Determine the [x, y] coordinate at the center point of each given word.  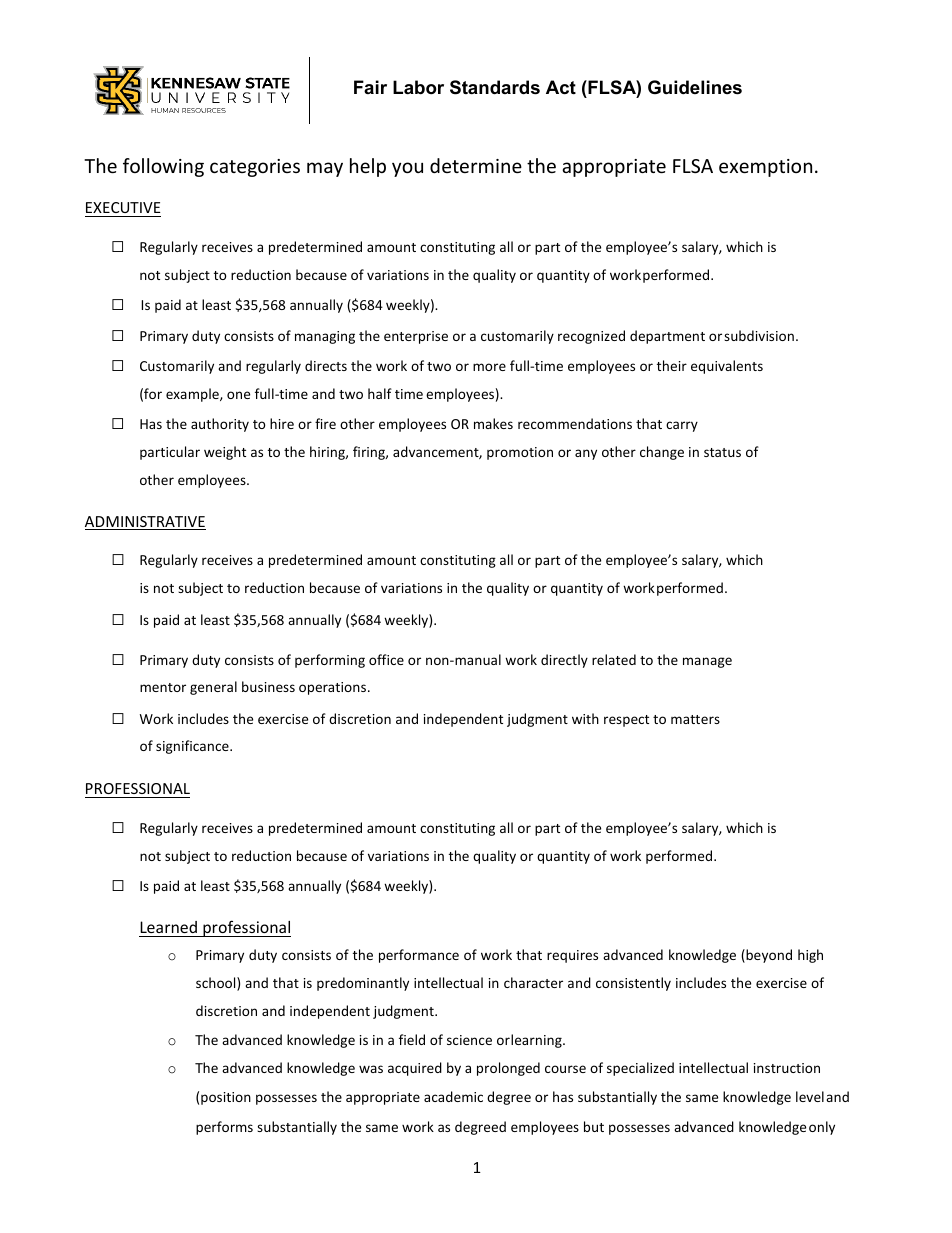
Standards [495, 87]
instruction [787, 1068]
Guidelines [695, 87]
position [226, 1098]
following [163, 167]
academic [453, 1096]
